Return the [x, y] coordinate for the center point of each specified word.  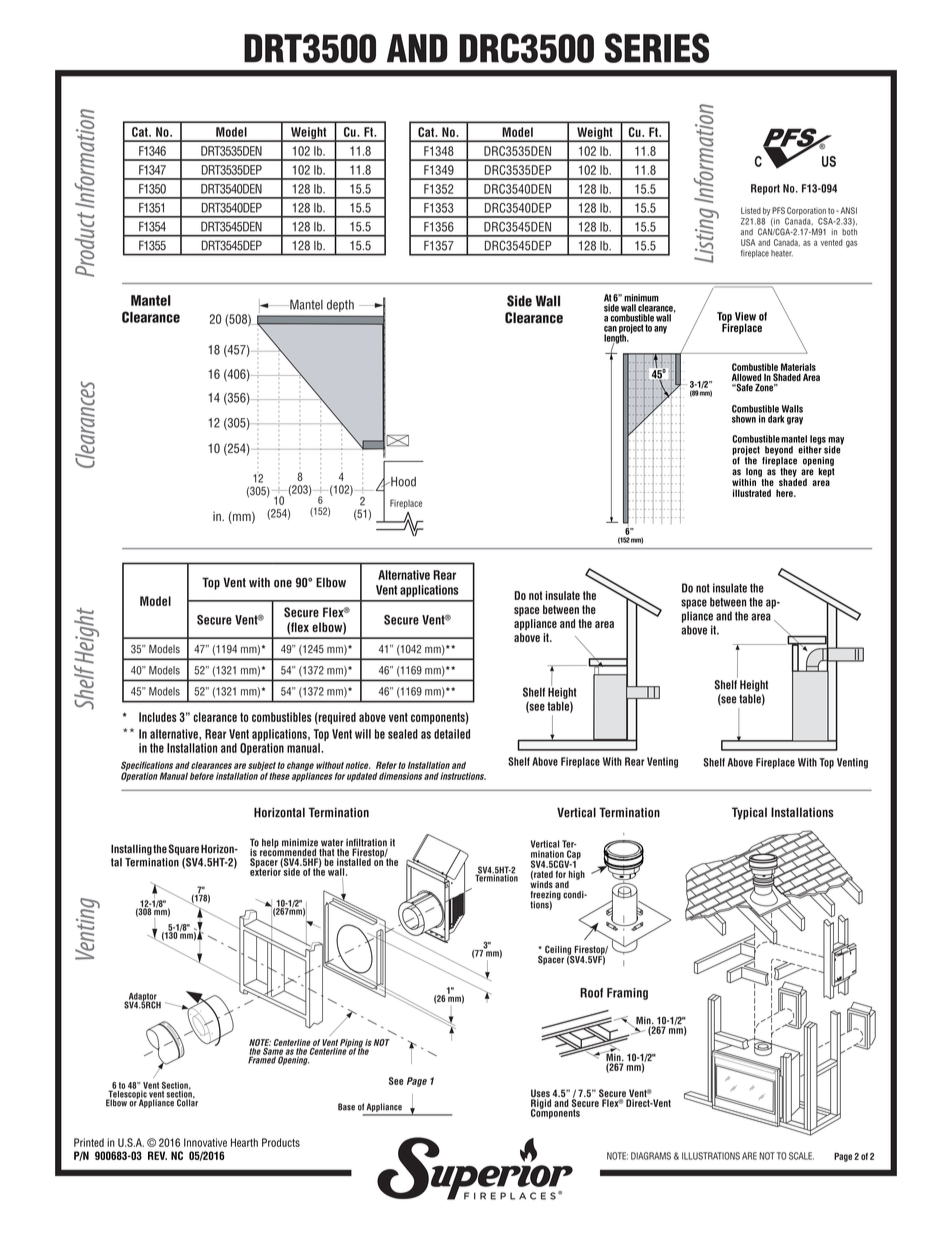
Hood [402, 482]
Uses [541, 1094]
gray [795, 421]
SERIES [657, 48]
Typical [749, 813]
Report [765, 189]
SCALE [801, 1156]
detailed [452, 734]
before [202, 776]
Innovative [205, 1142]
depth [340, 306]
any [660, 330]
